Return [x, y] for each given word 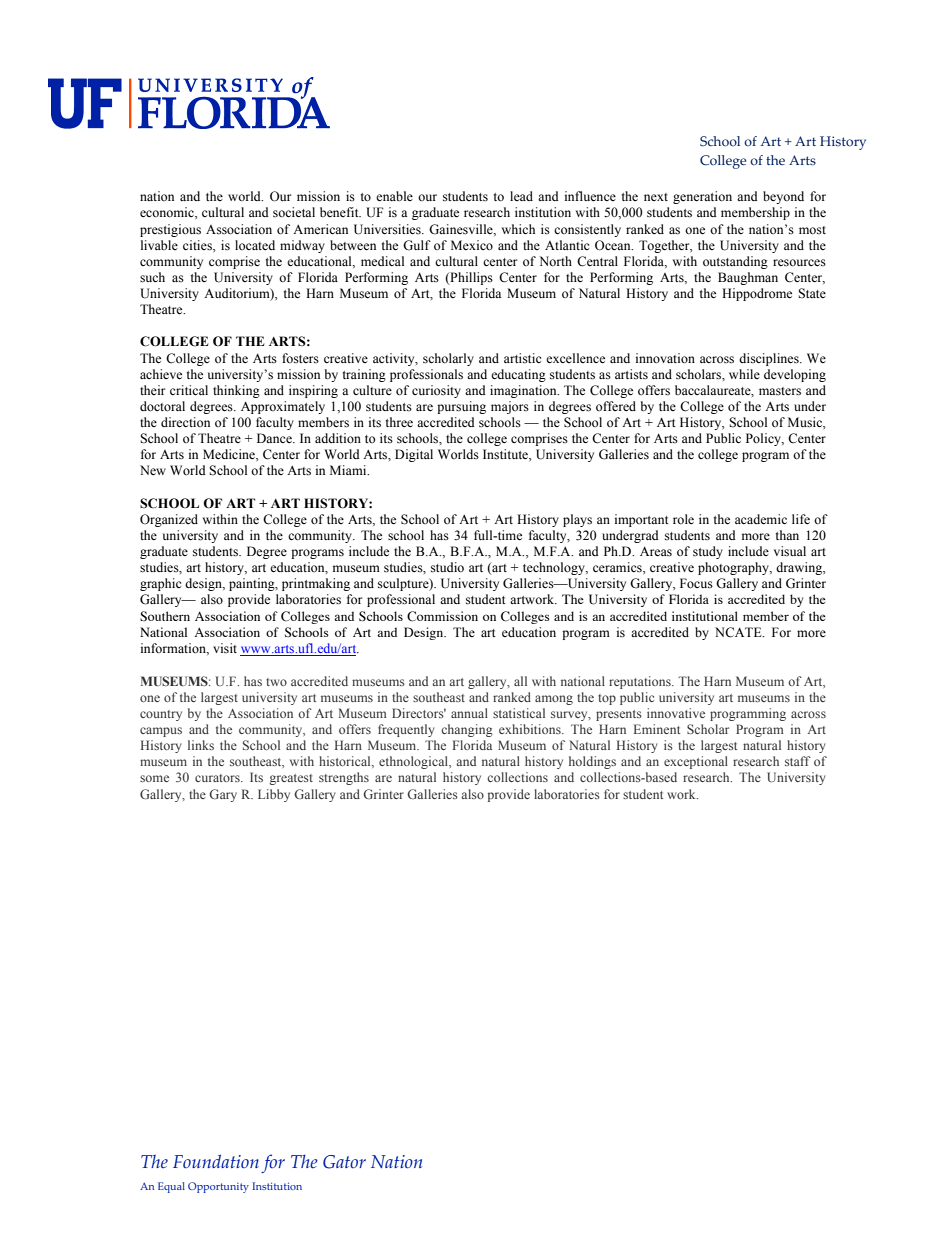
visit [225, 648]
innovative [676, 713]
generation [702, 197]
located [255, 245]
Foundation [216, 1161]
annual [469, 713]
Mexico [472, 245]
